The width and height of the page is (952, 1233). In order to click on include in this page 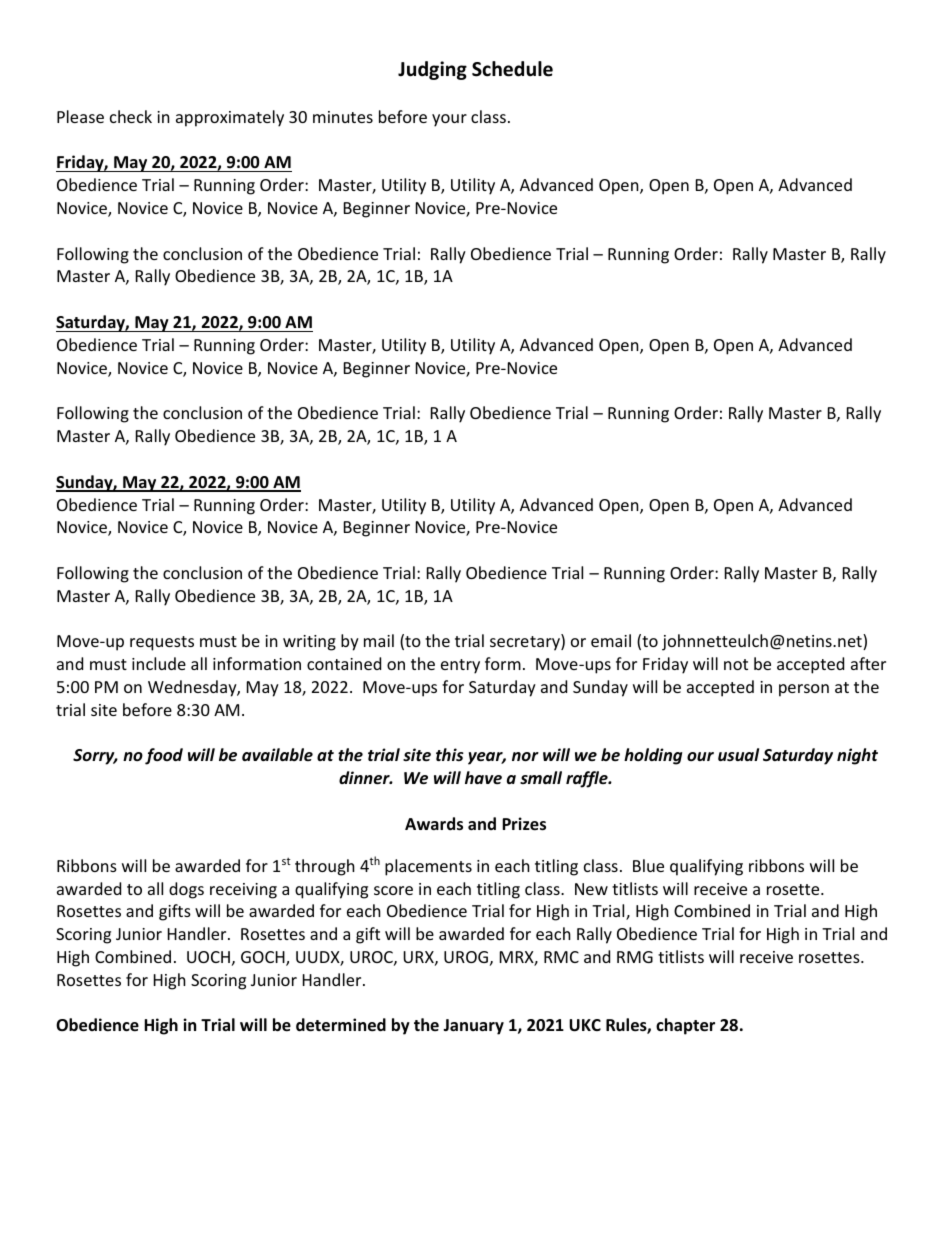, I will do `click(159, 663)`.
